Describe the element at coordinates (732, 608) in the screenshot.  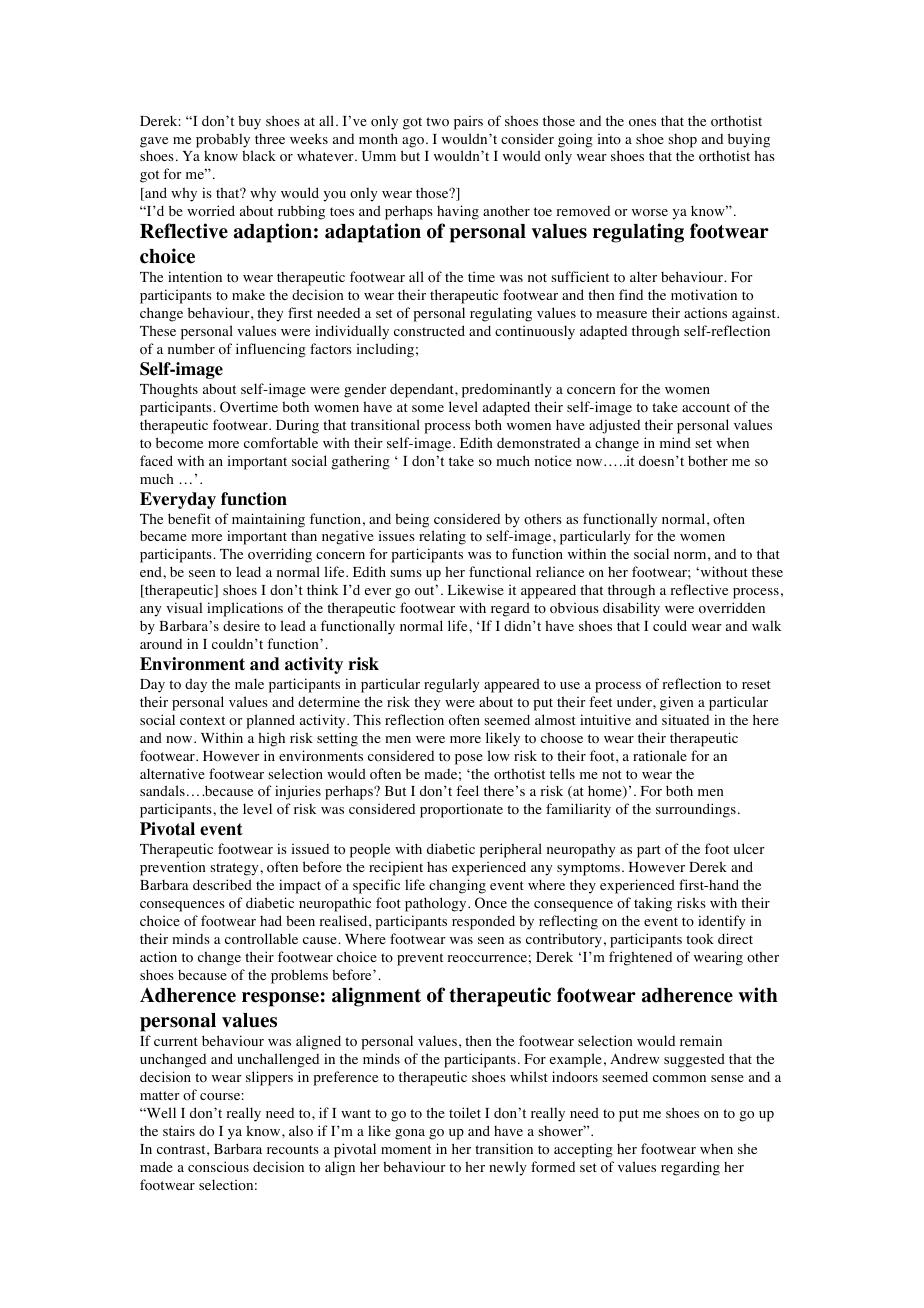
I see `overridden` at that location.
